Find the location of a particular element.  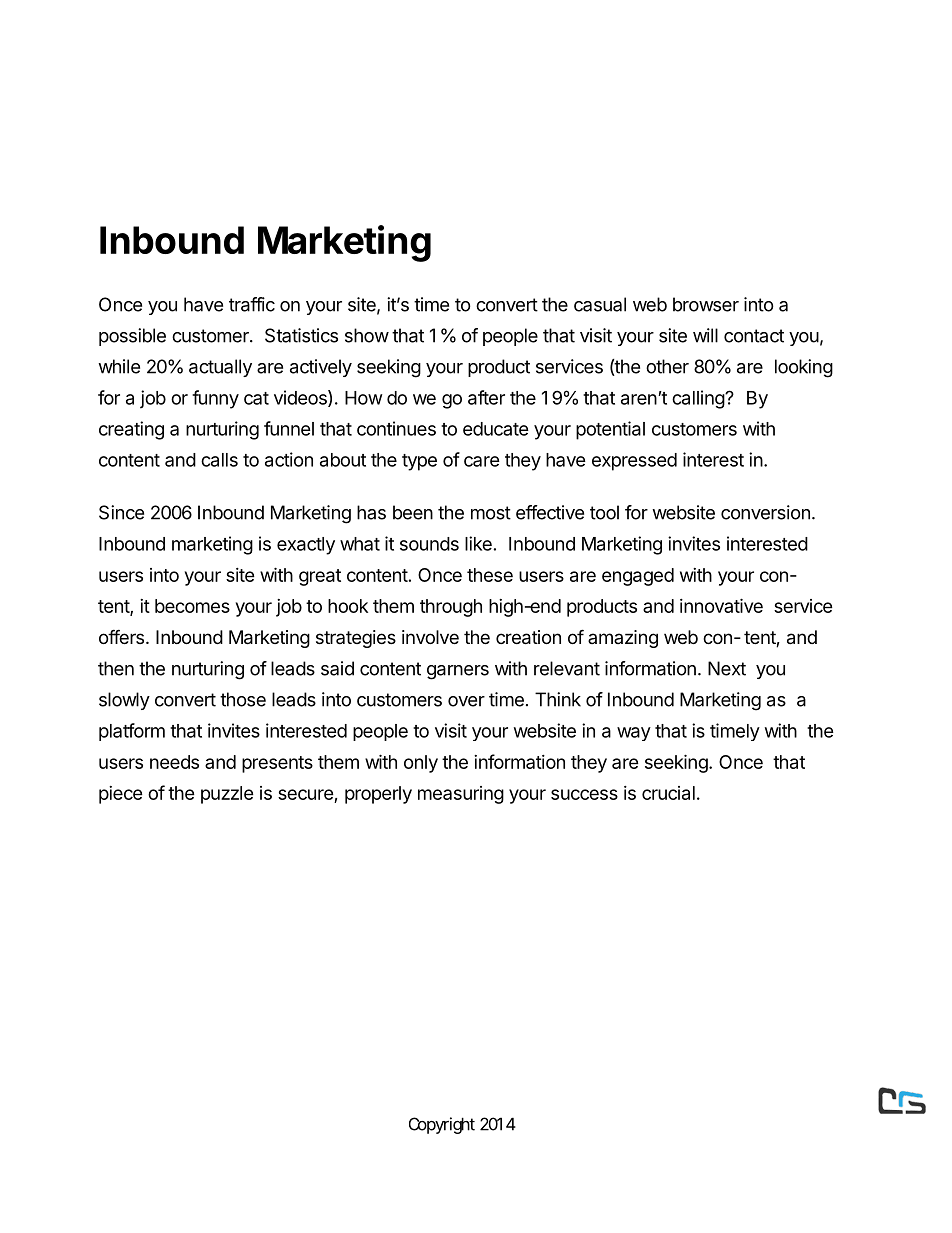

will is located at coordinates (705, 335).
